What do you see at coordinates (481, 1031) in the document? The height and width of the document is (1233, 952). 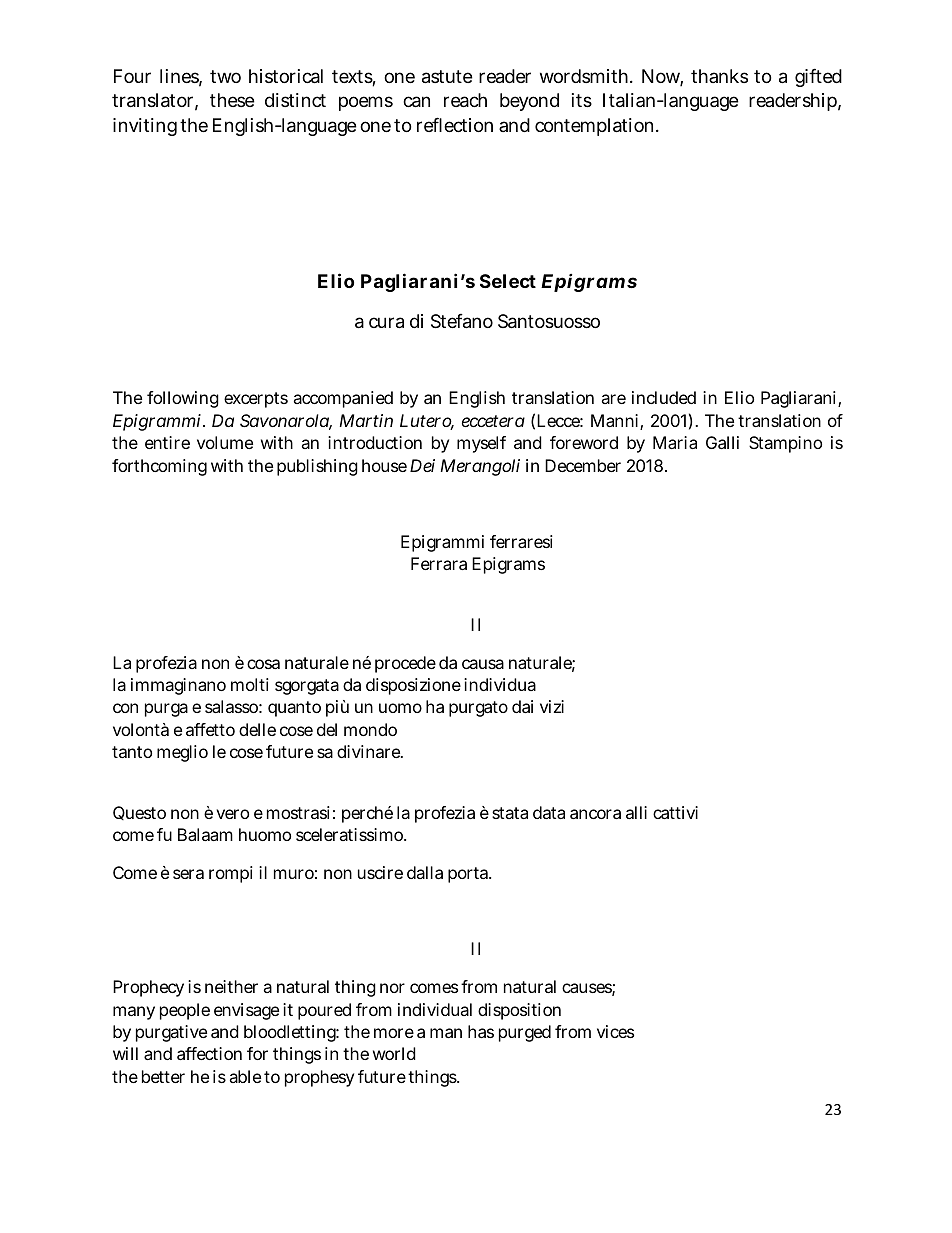 I see `has` at bounding box center [481, 1031].
